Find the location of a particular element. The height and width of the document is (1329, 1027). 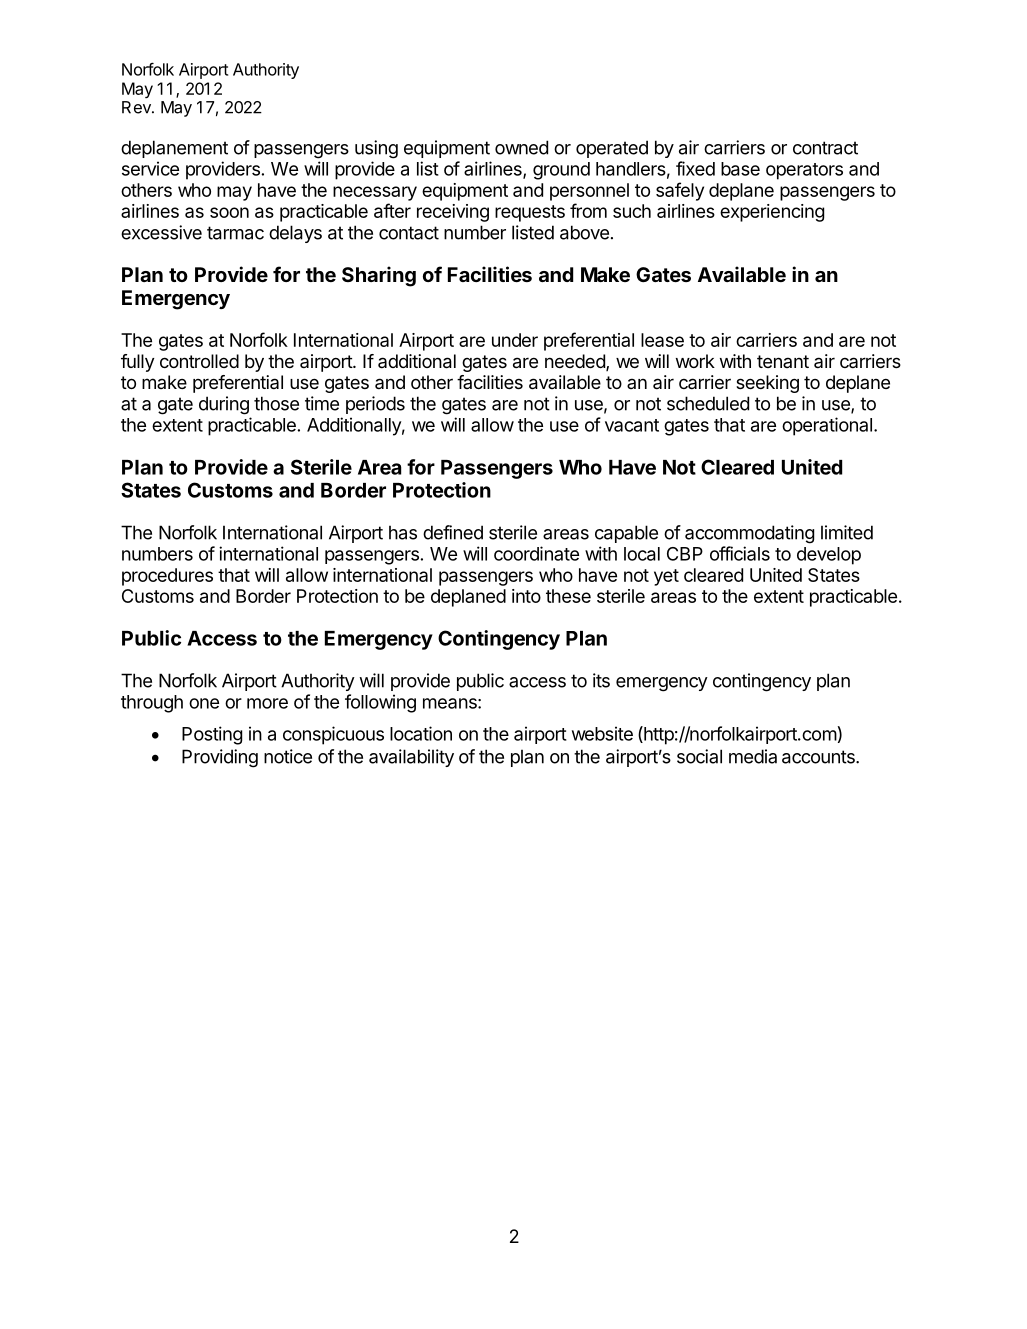

Rev is located at coordinates (137, 107).
